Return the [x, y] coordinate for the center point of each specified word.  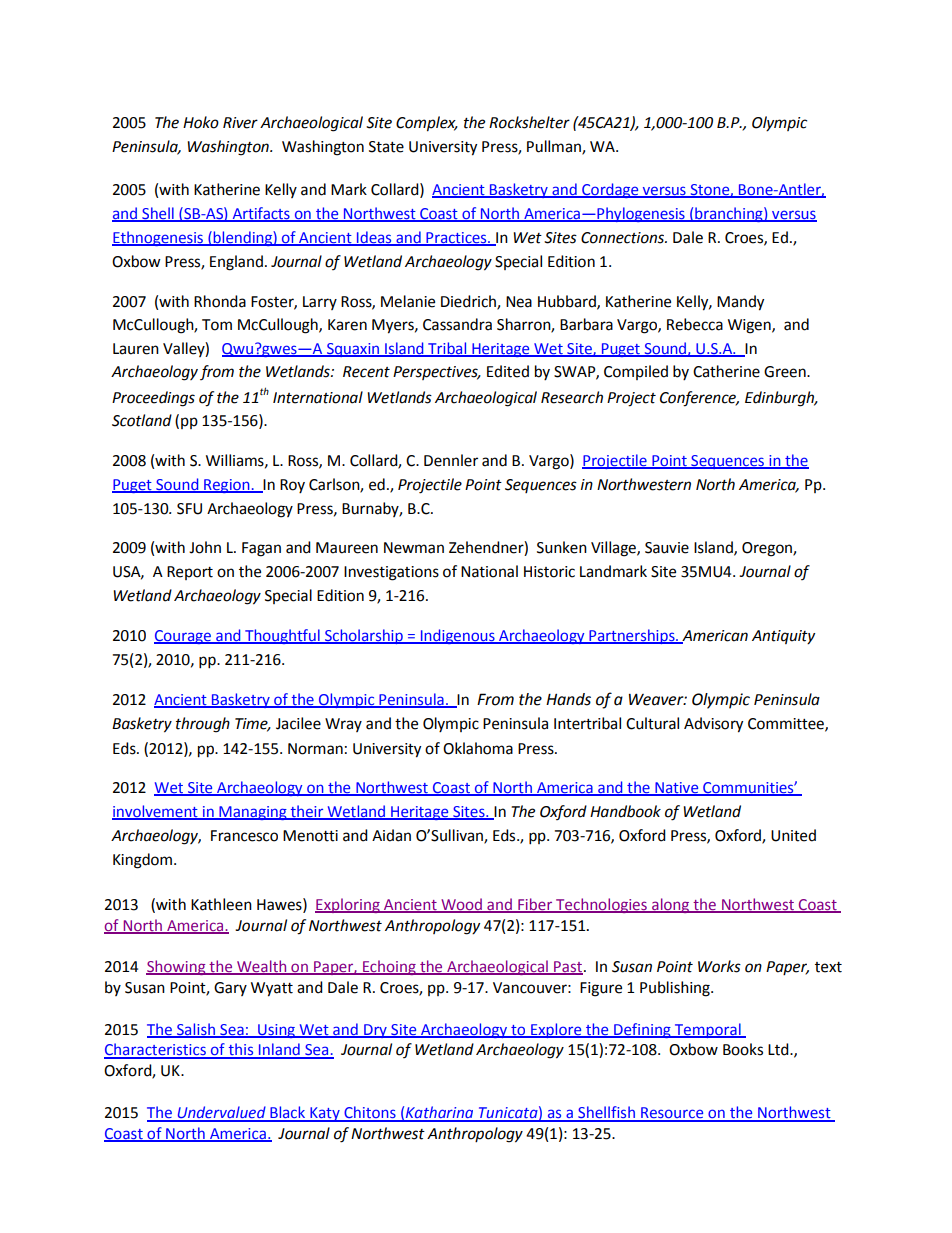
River [240, 123]
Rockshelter [529, 122]
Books [743, 1049]
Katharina [440, 1113]
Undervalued [221, 1113]
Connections [623, 238]
